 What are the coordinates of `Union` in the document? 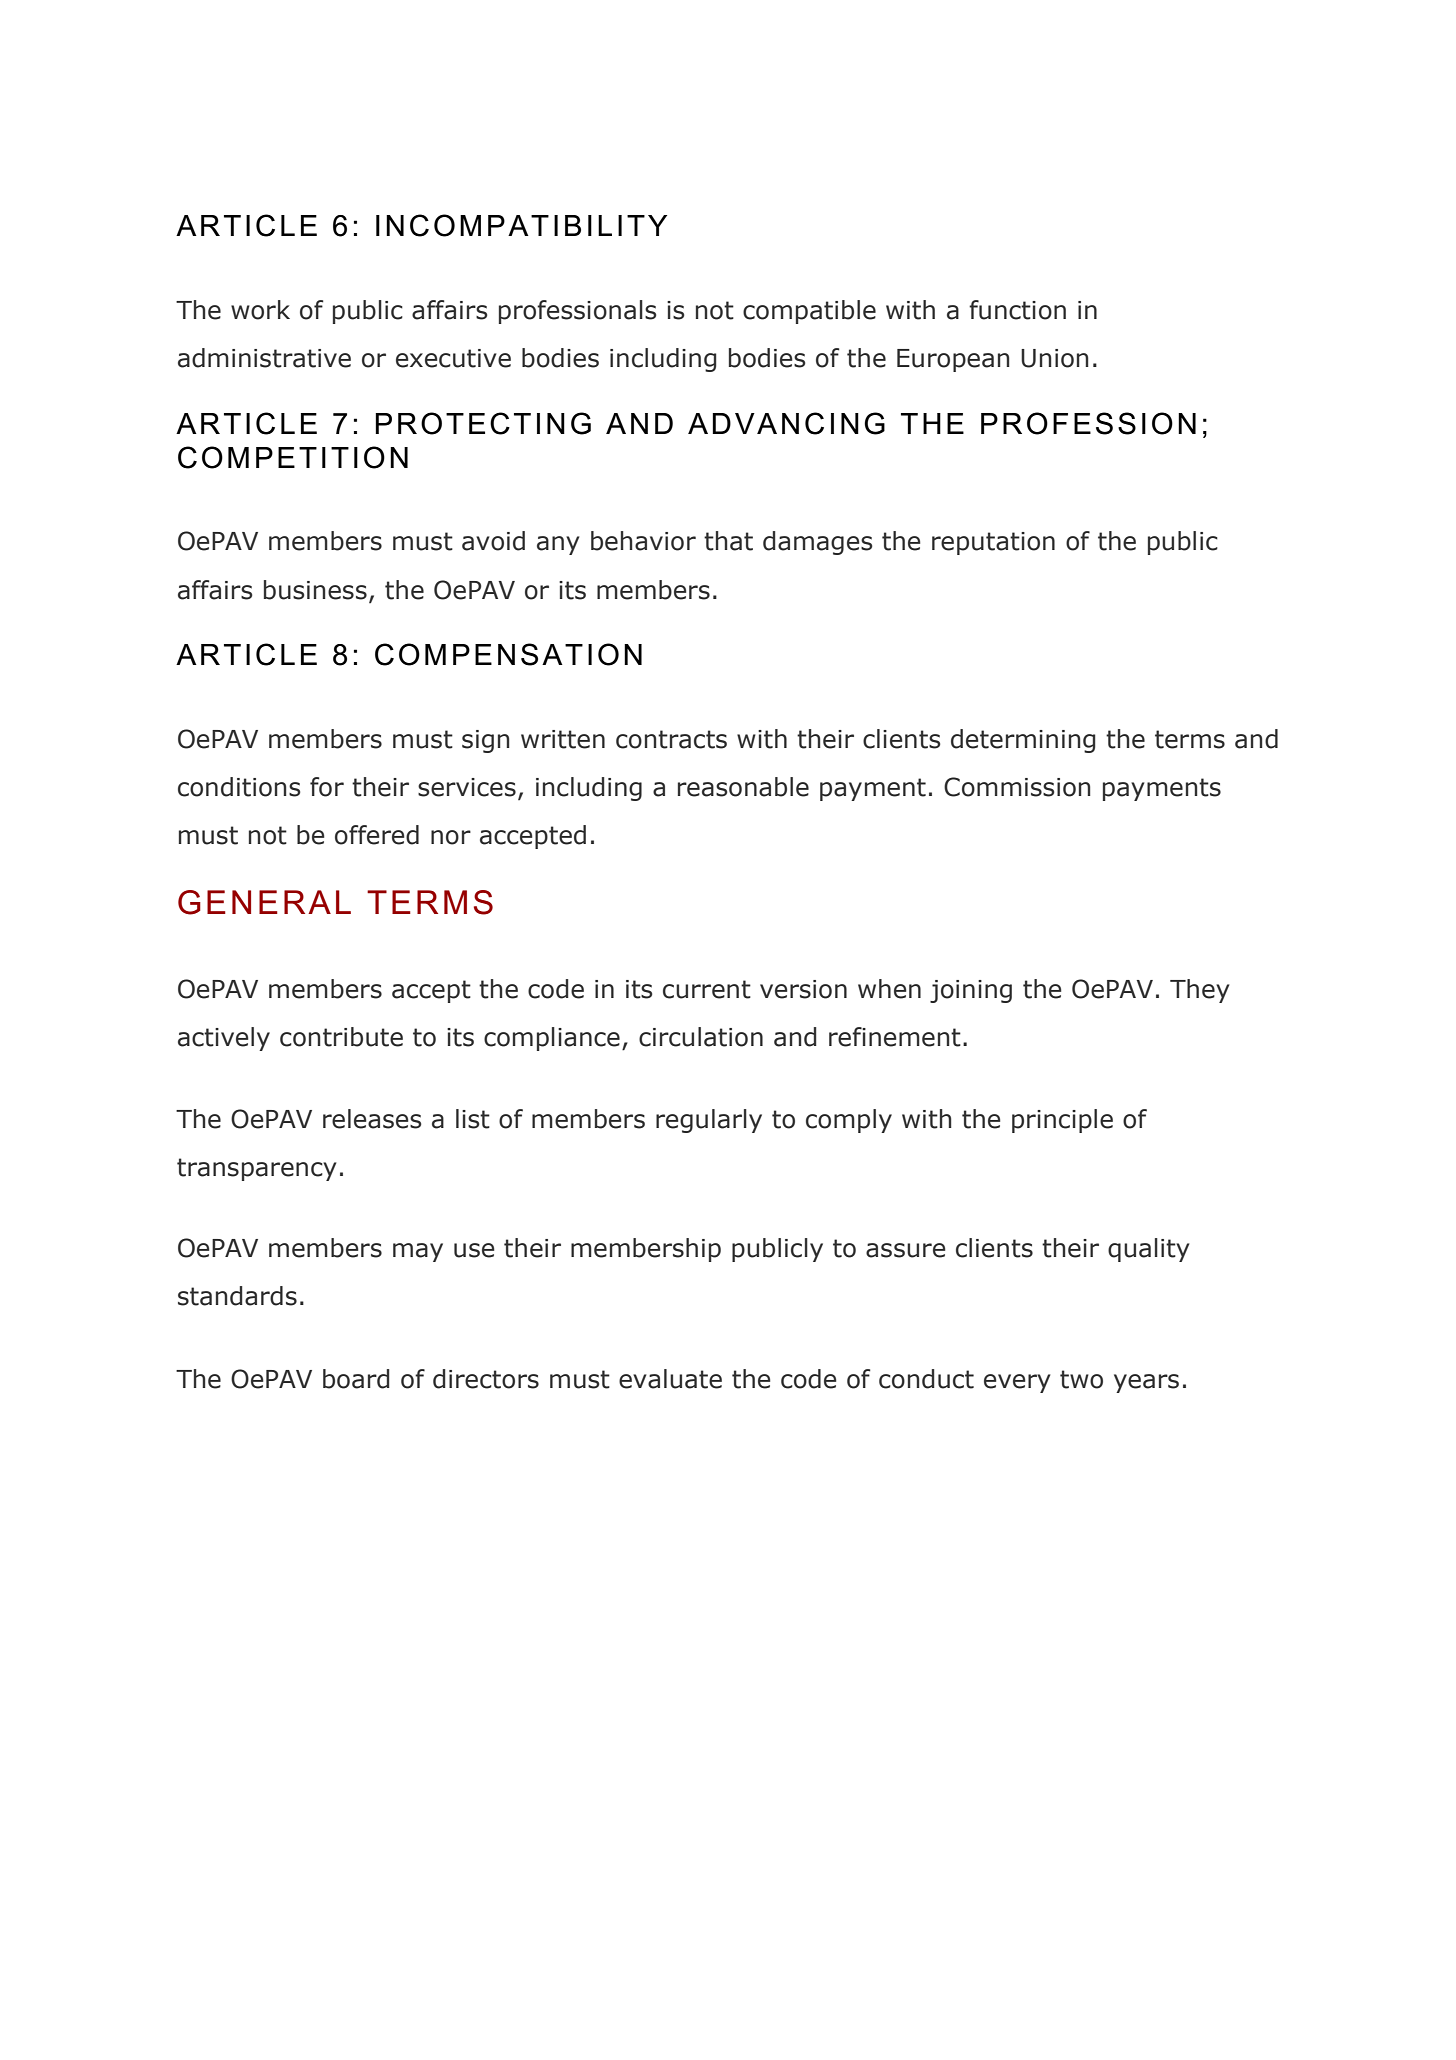 It's located at (1055, 358).
